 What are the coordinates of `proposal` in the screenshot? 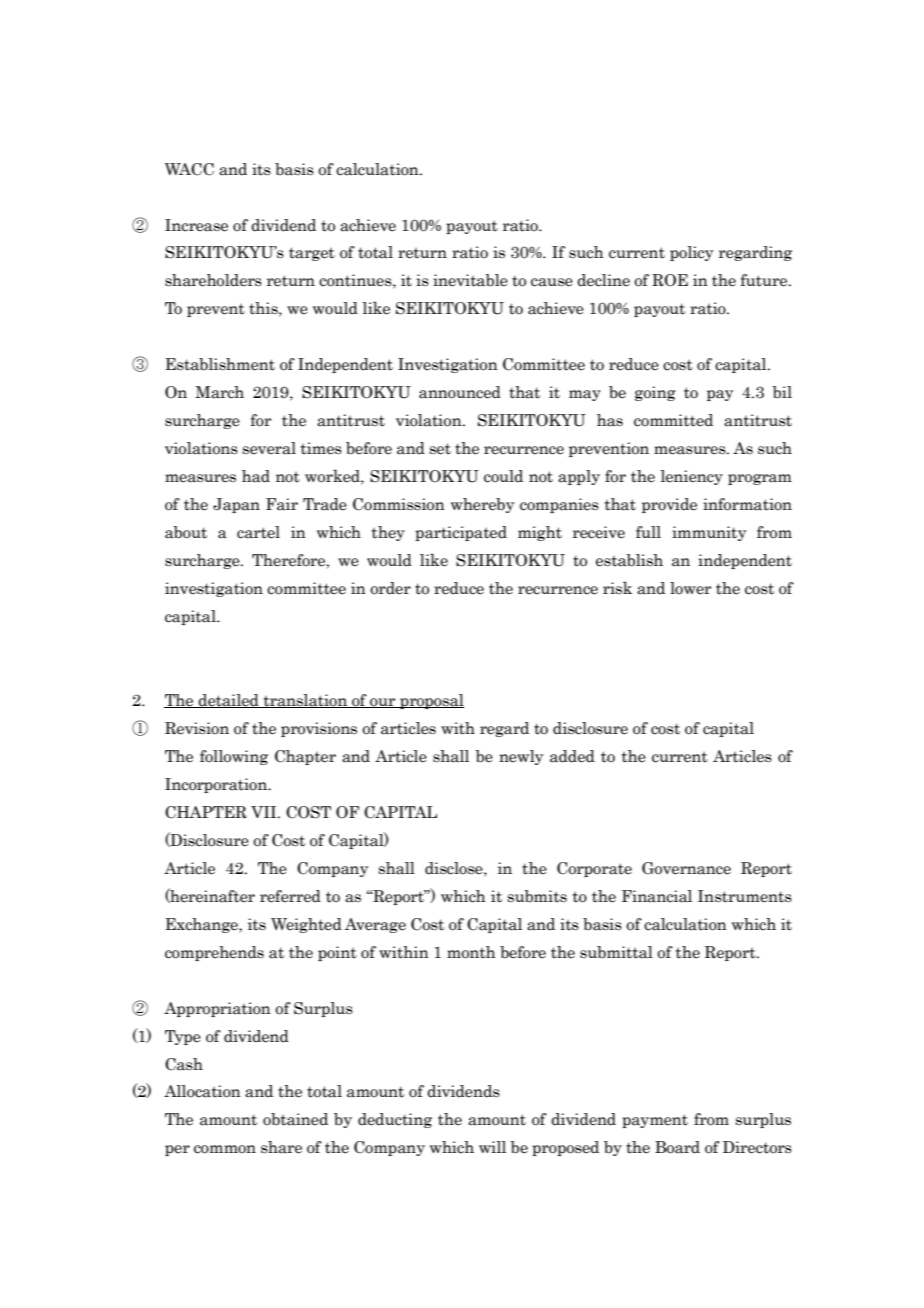 It's located at (431, 701).
